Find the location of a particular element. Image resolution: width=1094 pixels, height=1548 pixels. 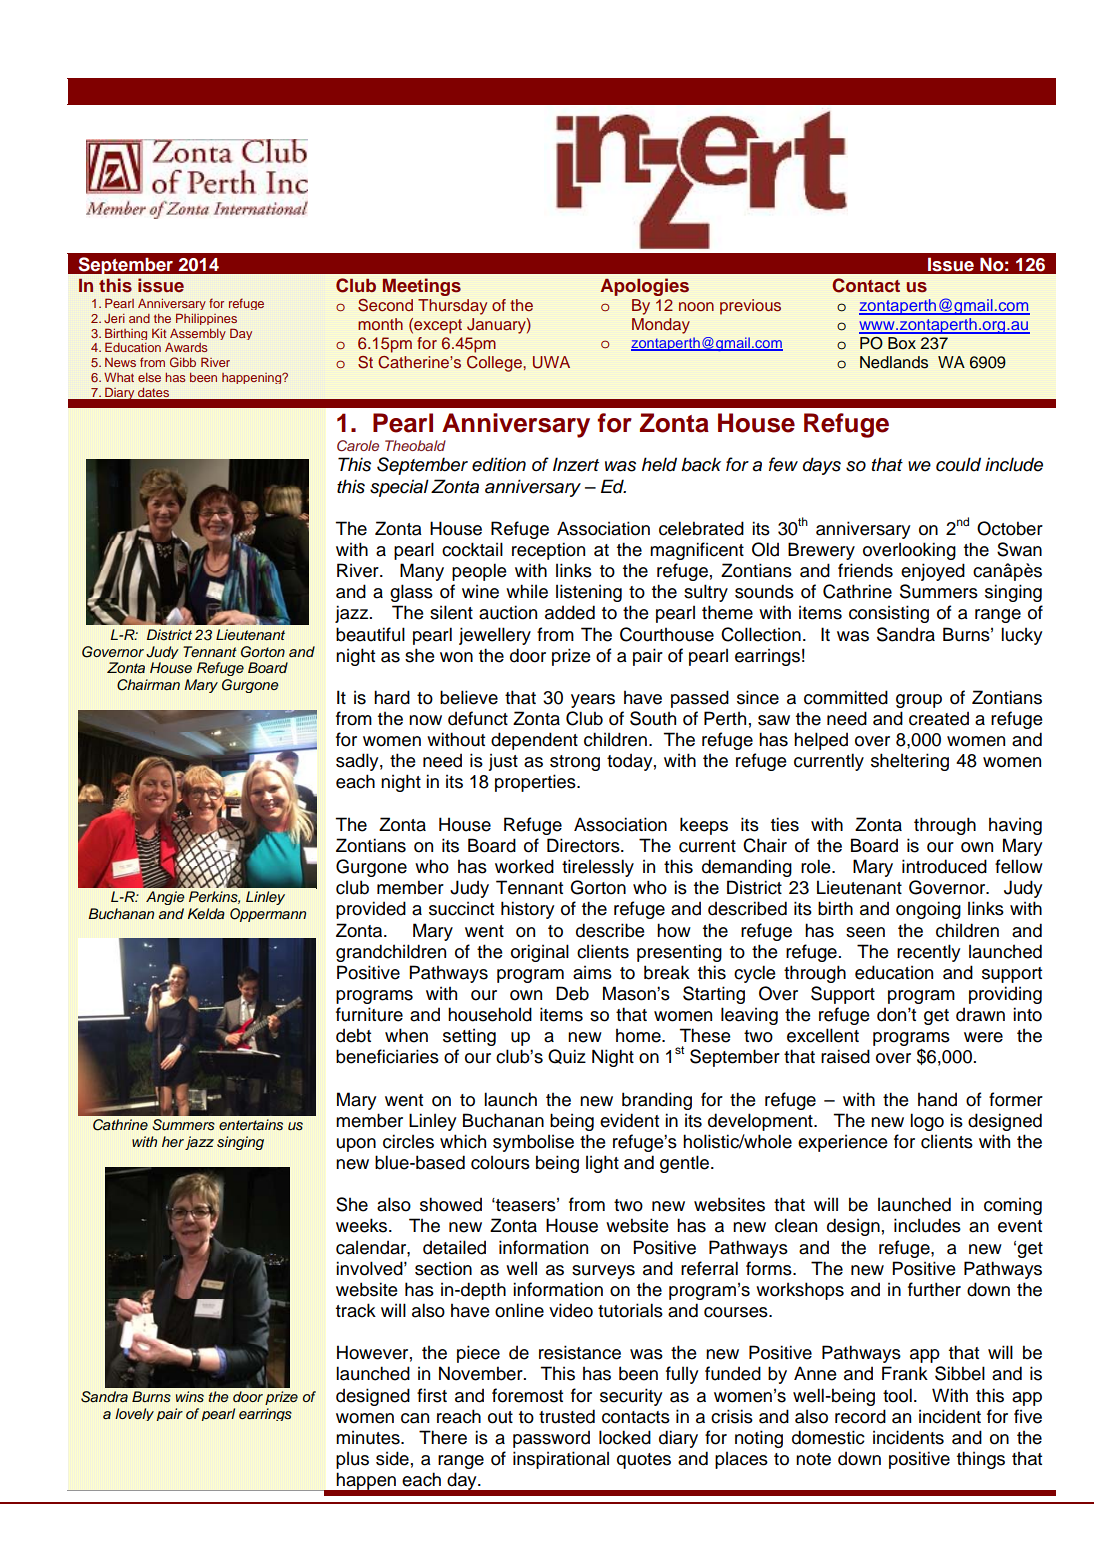

wins is located at coordinates (190, 1397).
